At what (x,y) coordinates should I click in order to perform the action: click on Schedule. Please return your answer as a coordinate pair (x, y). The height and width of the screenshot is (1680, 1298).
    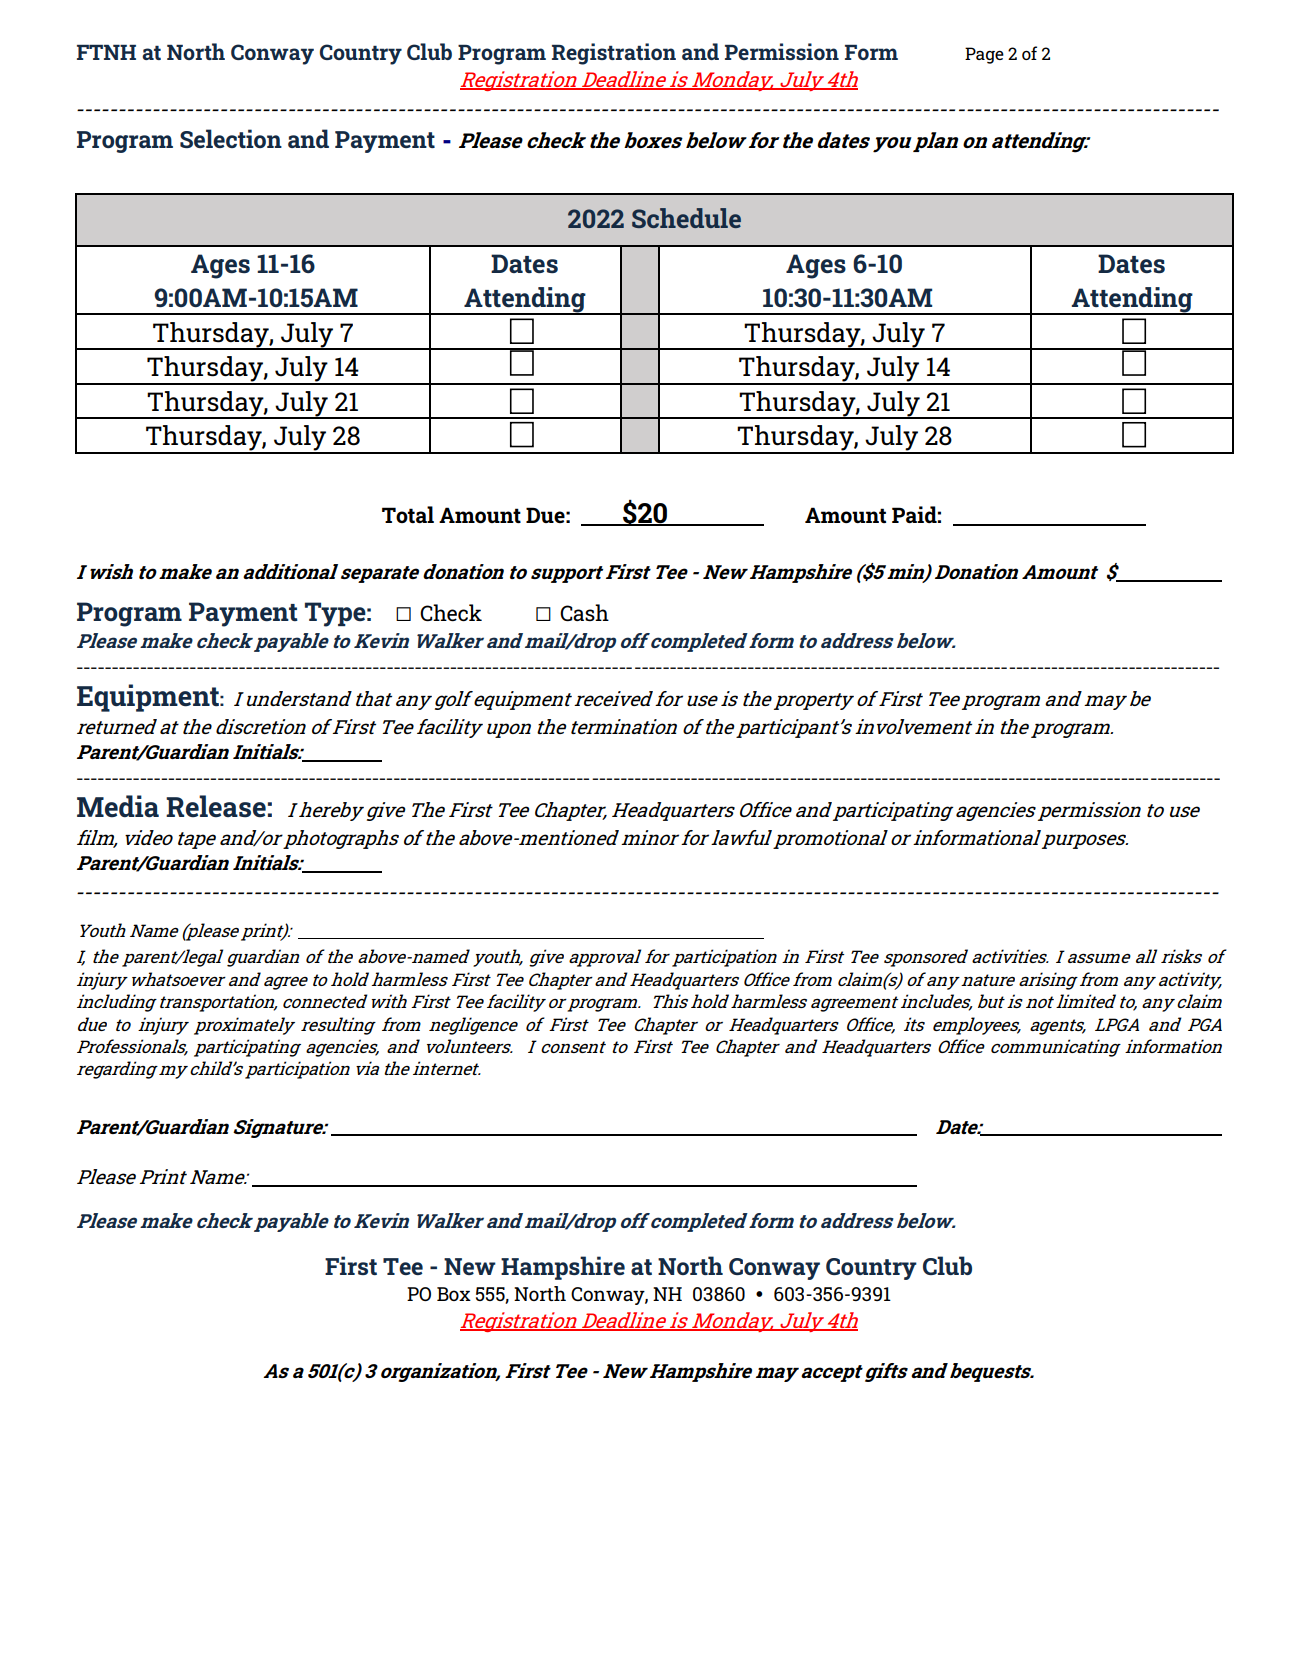
    Looking at the image, I should click on (686, 218).
